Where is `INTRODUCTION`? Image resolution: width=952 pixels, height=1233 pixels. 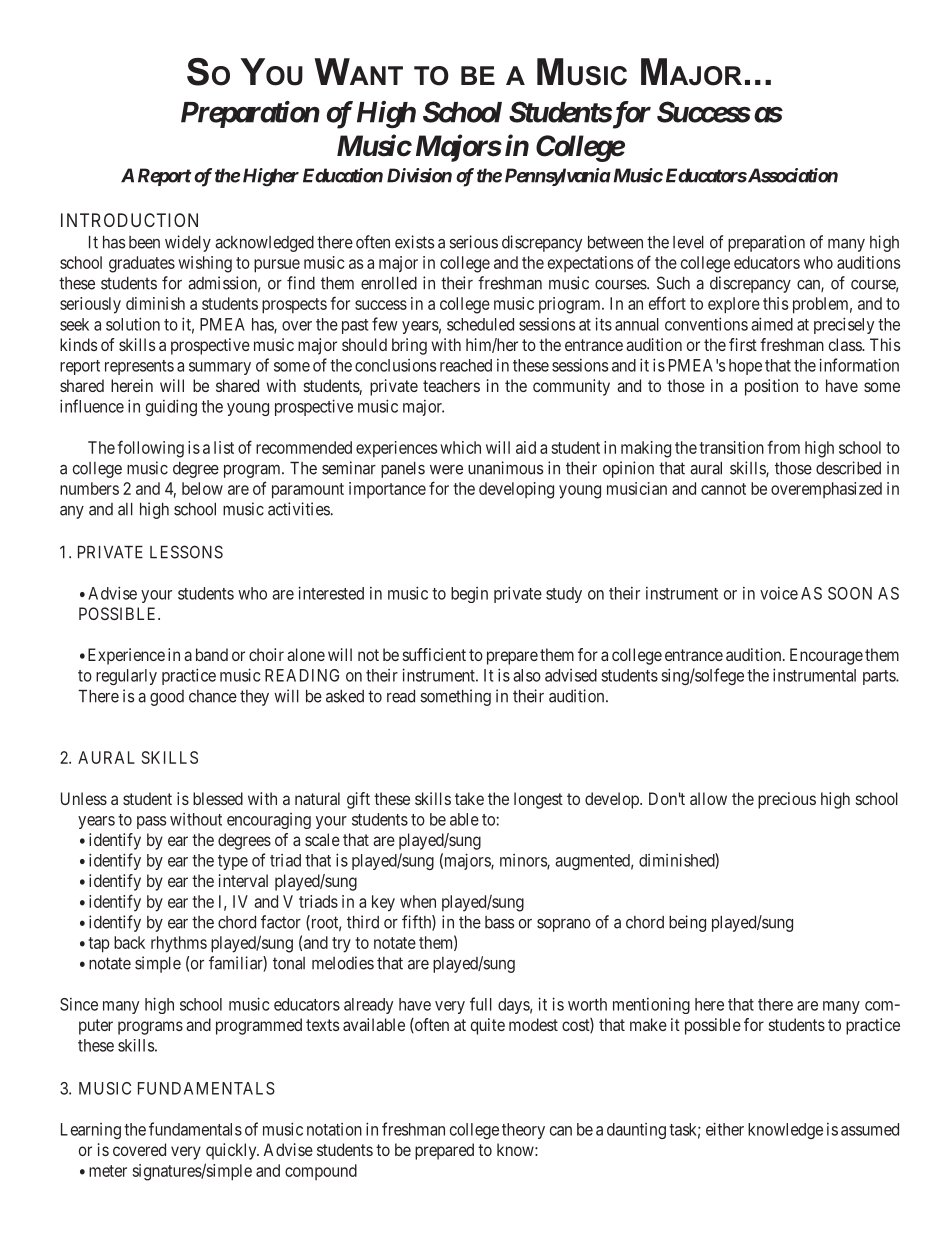
INTRODUCTION is located at coordinates (129, 220).
